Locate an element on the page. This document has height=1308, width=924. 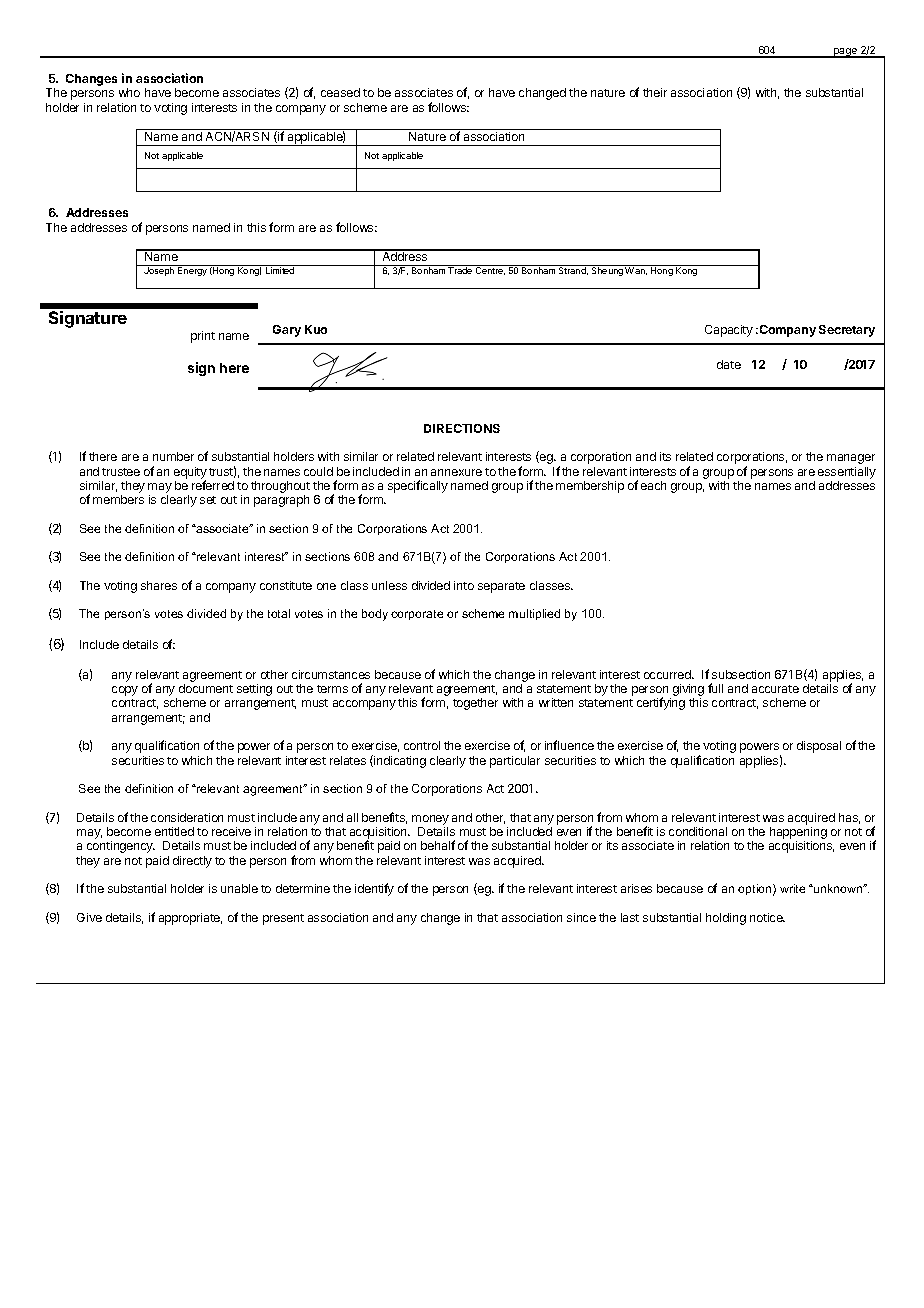
appropriate is located at coordinates (190, 919).
